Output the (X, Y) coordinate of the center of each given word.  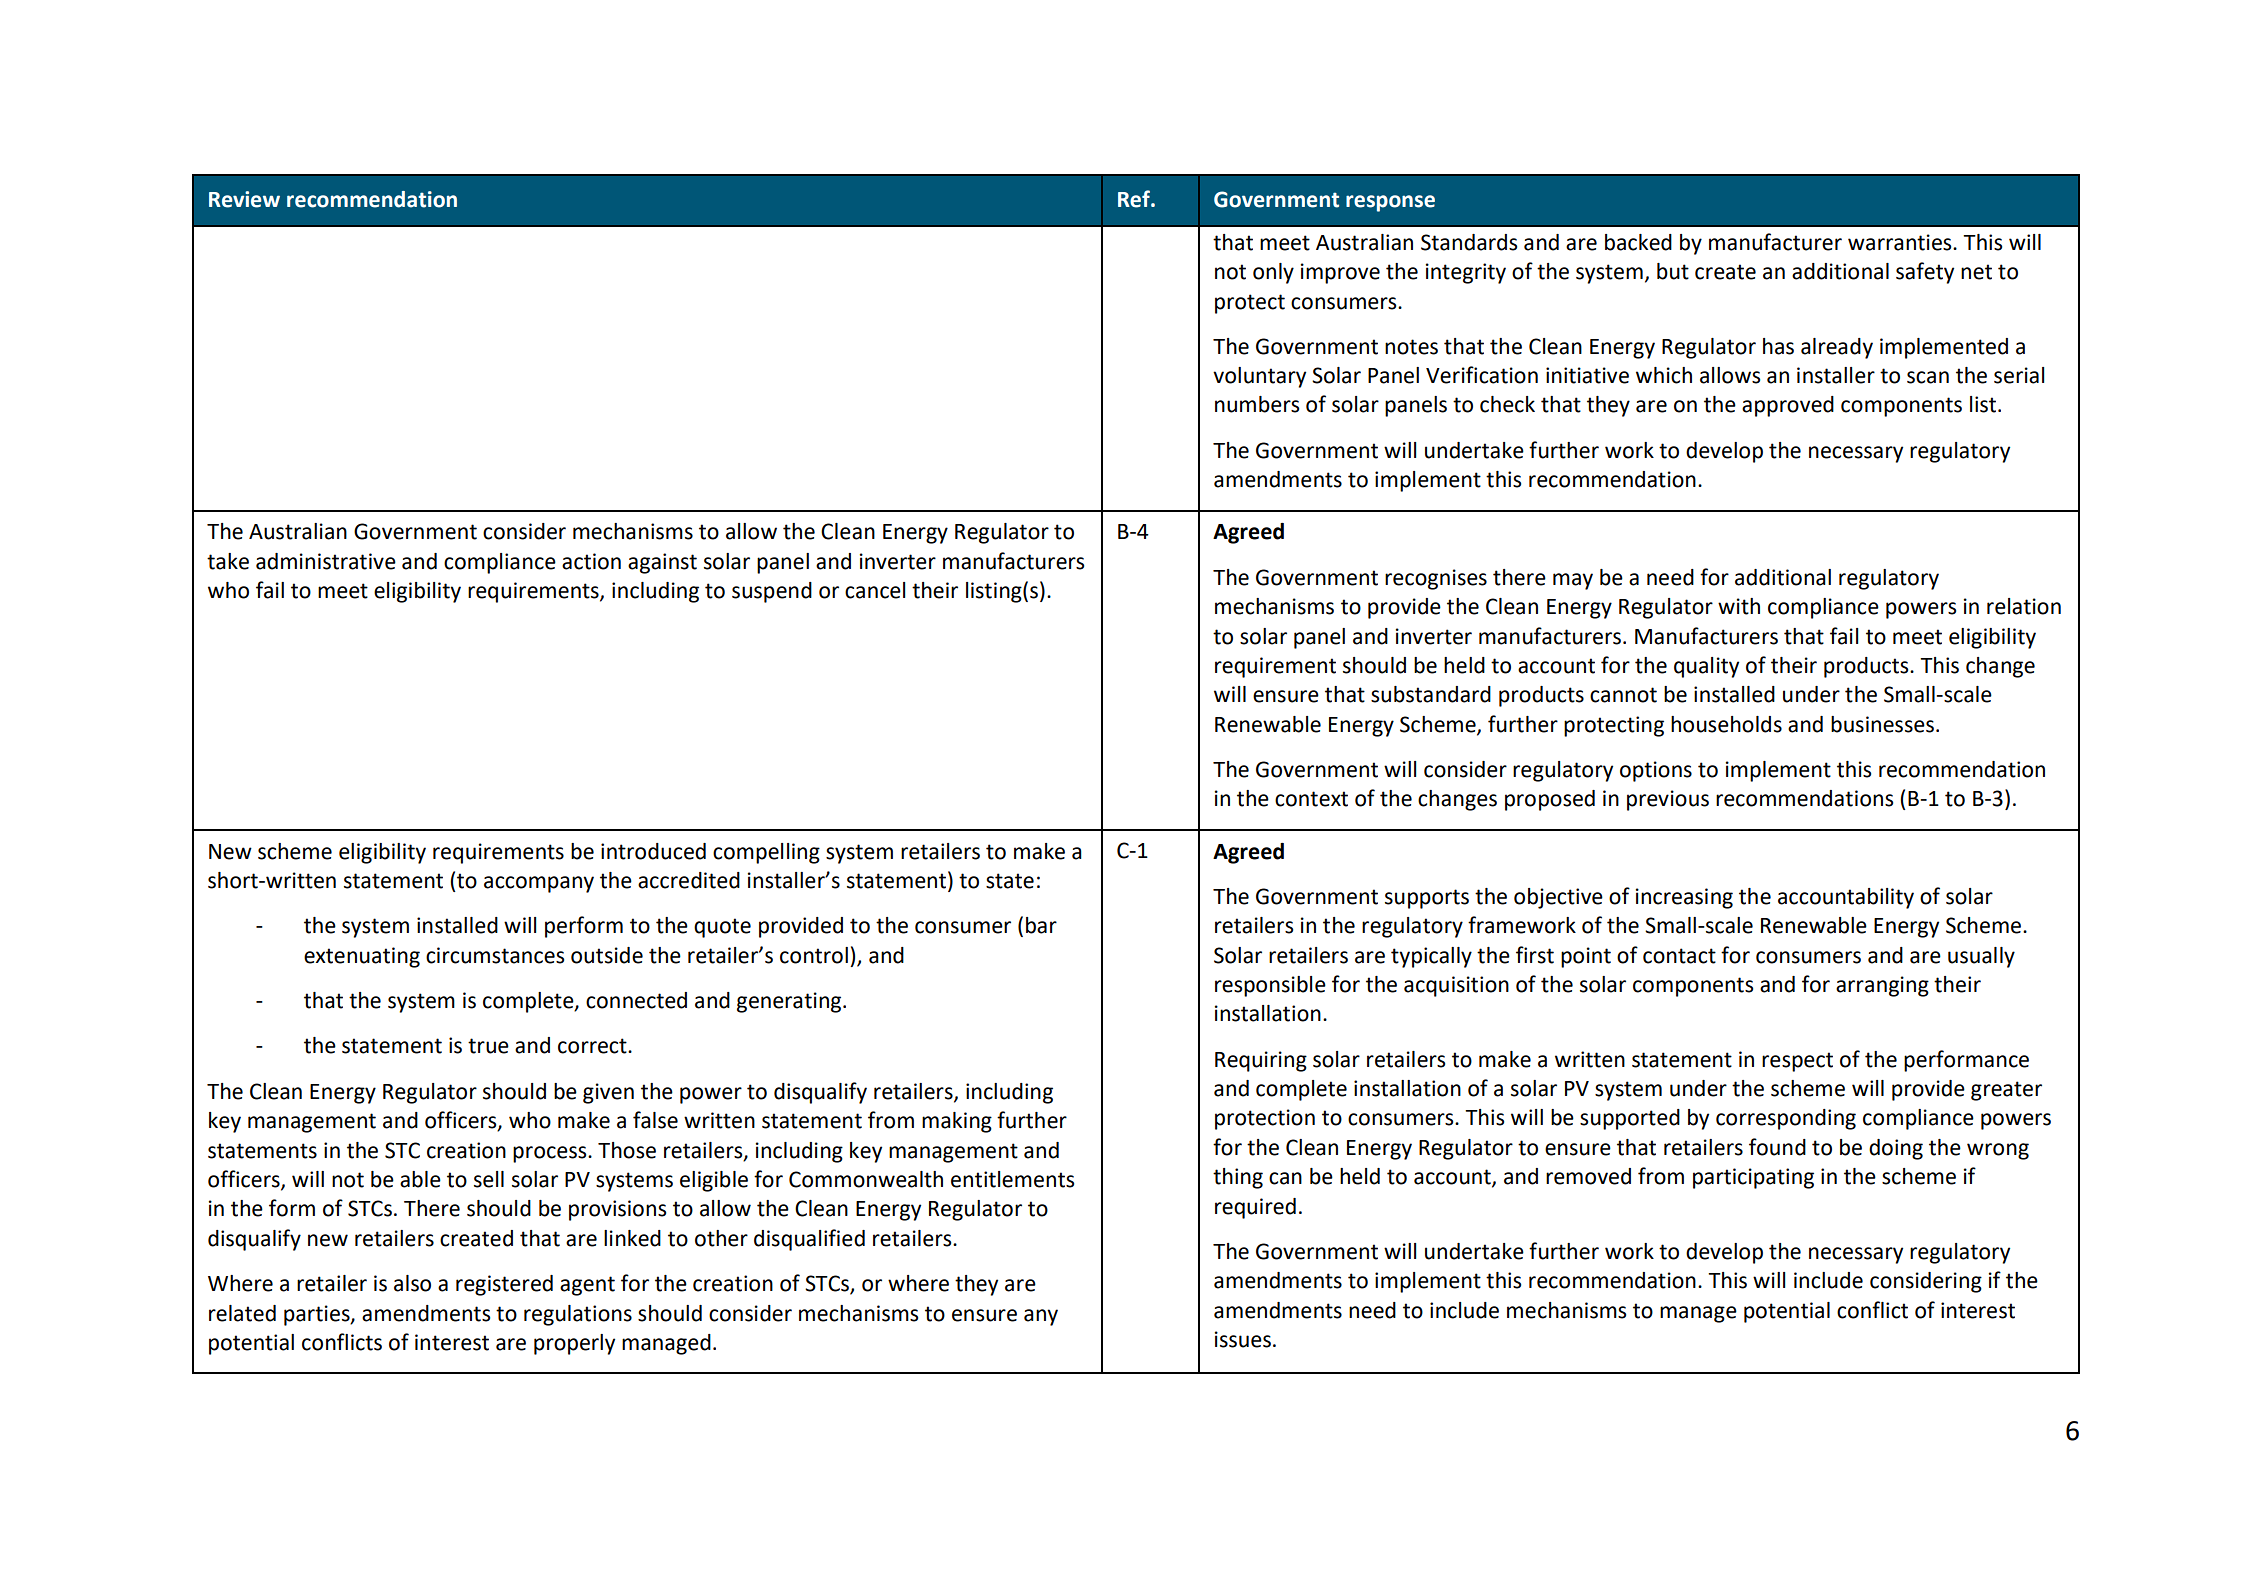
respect (1797, 1062)
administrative (326, 561)
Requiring (1261, 1061)
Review (244, 199)
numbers (1257, 404)
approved (1788, 406)
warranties (1901, 242)
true (488, 1046)
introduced (653, 851)
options (1656, 771)
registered (504, 1285)
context (1311, 799)
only (1273, 273)
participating (1753, 1178)
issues (1243, 1339)
